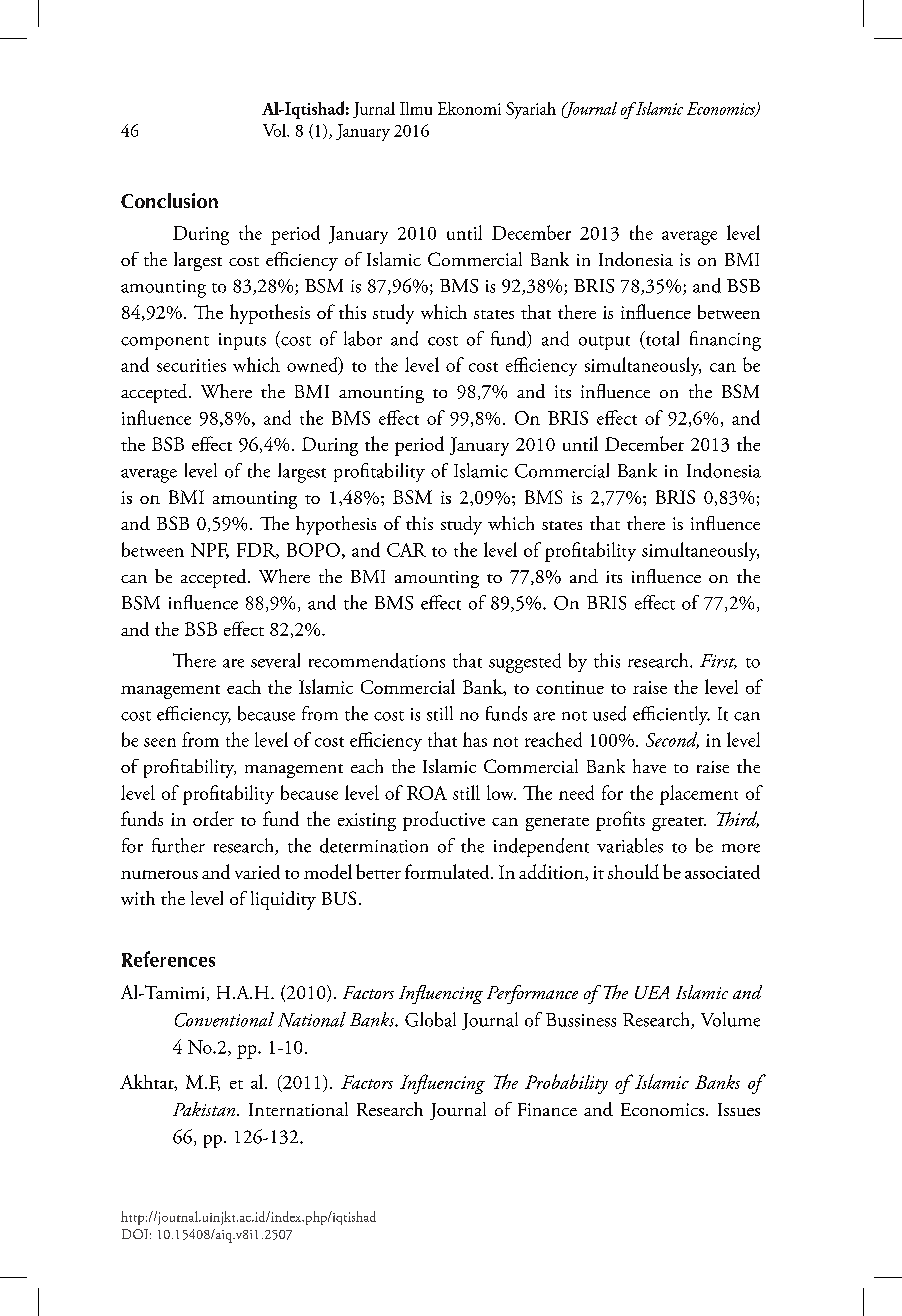 This screenshot has height=1316, width=902. Describe the element at coordinates (210, 551) in the screenshot. I see `NPF` at that location.
